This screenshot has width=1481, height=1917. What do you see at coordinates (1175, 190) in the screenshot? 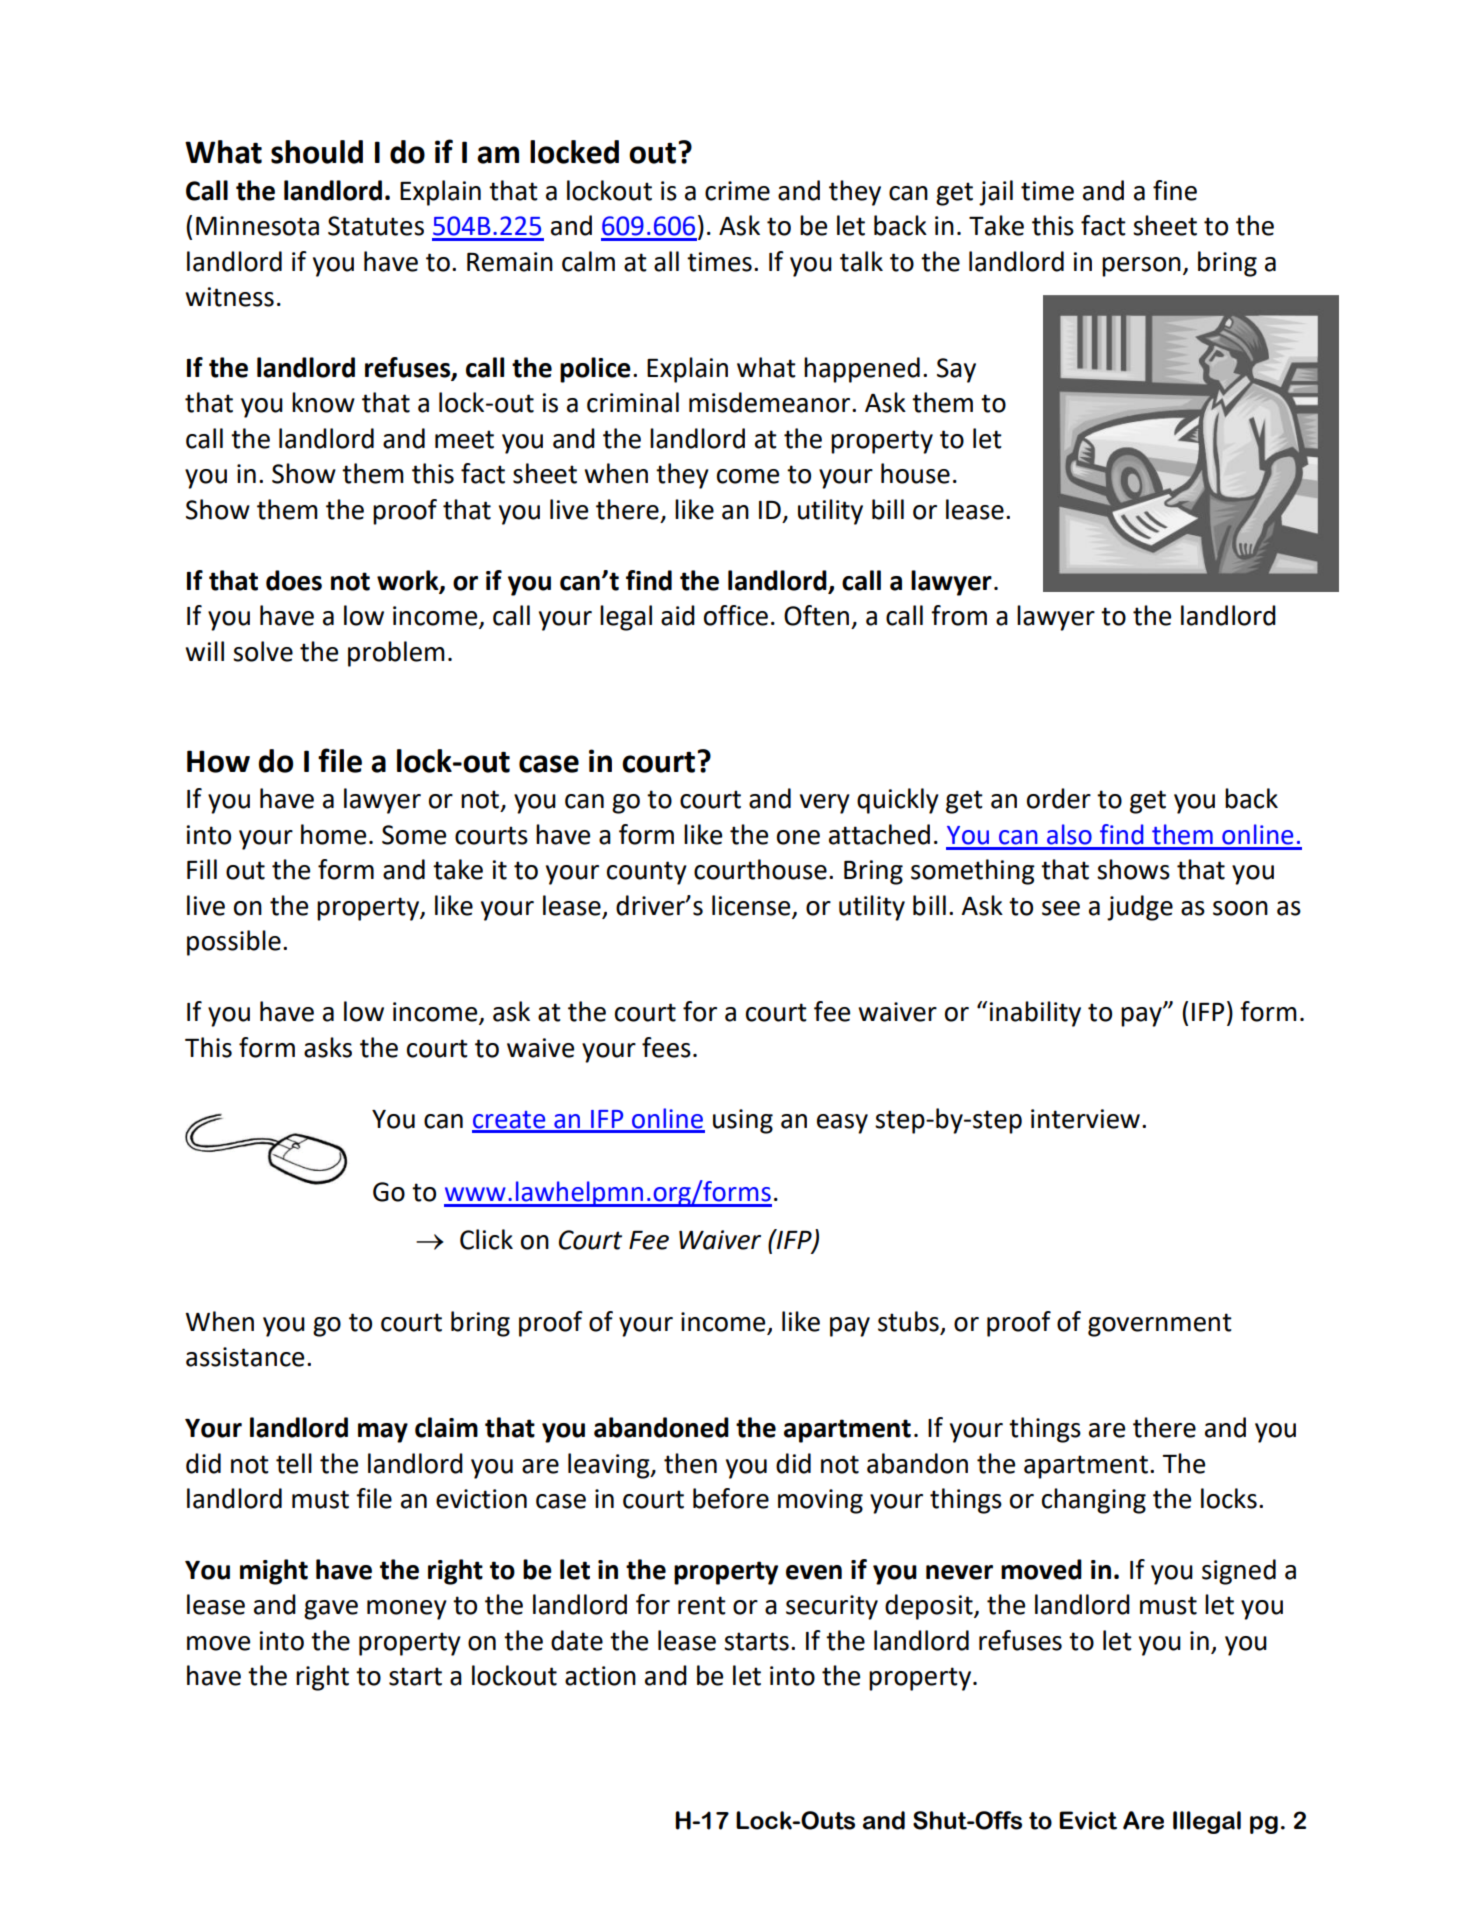
I see `fine` at bounding box center [1175, 190].
